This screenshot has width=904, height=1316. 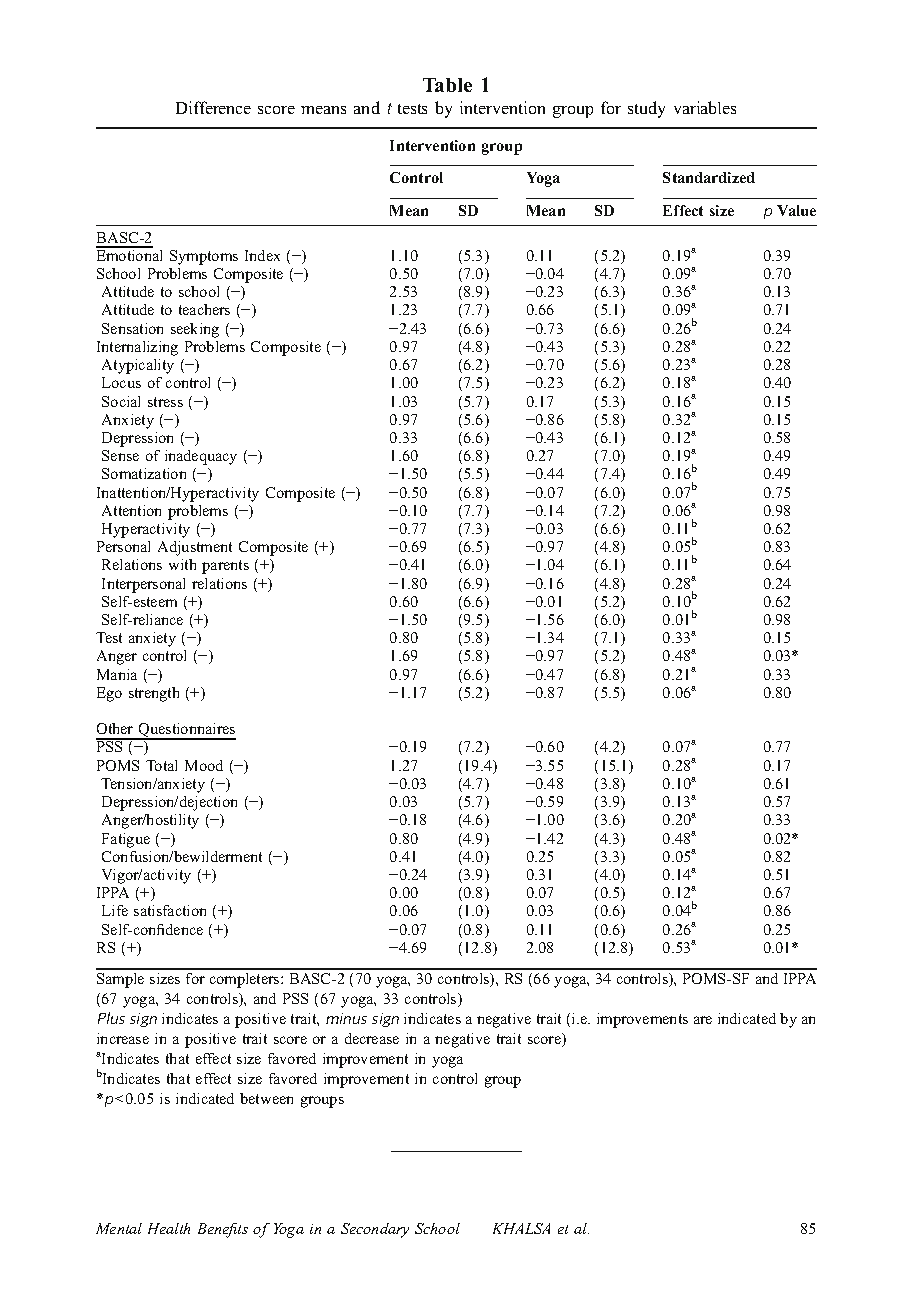 I want to click on Value, so click(x=796, y=210).
